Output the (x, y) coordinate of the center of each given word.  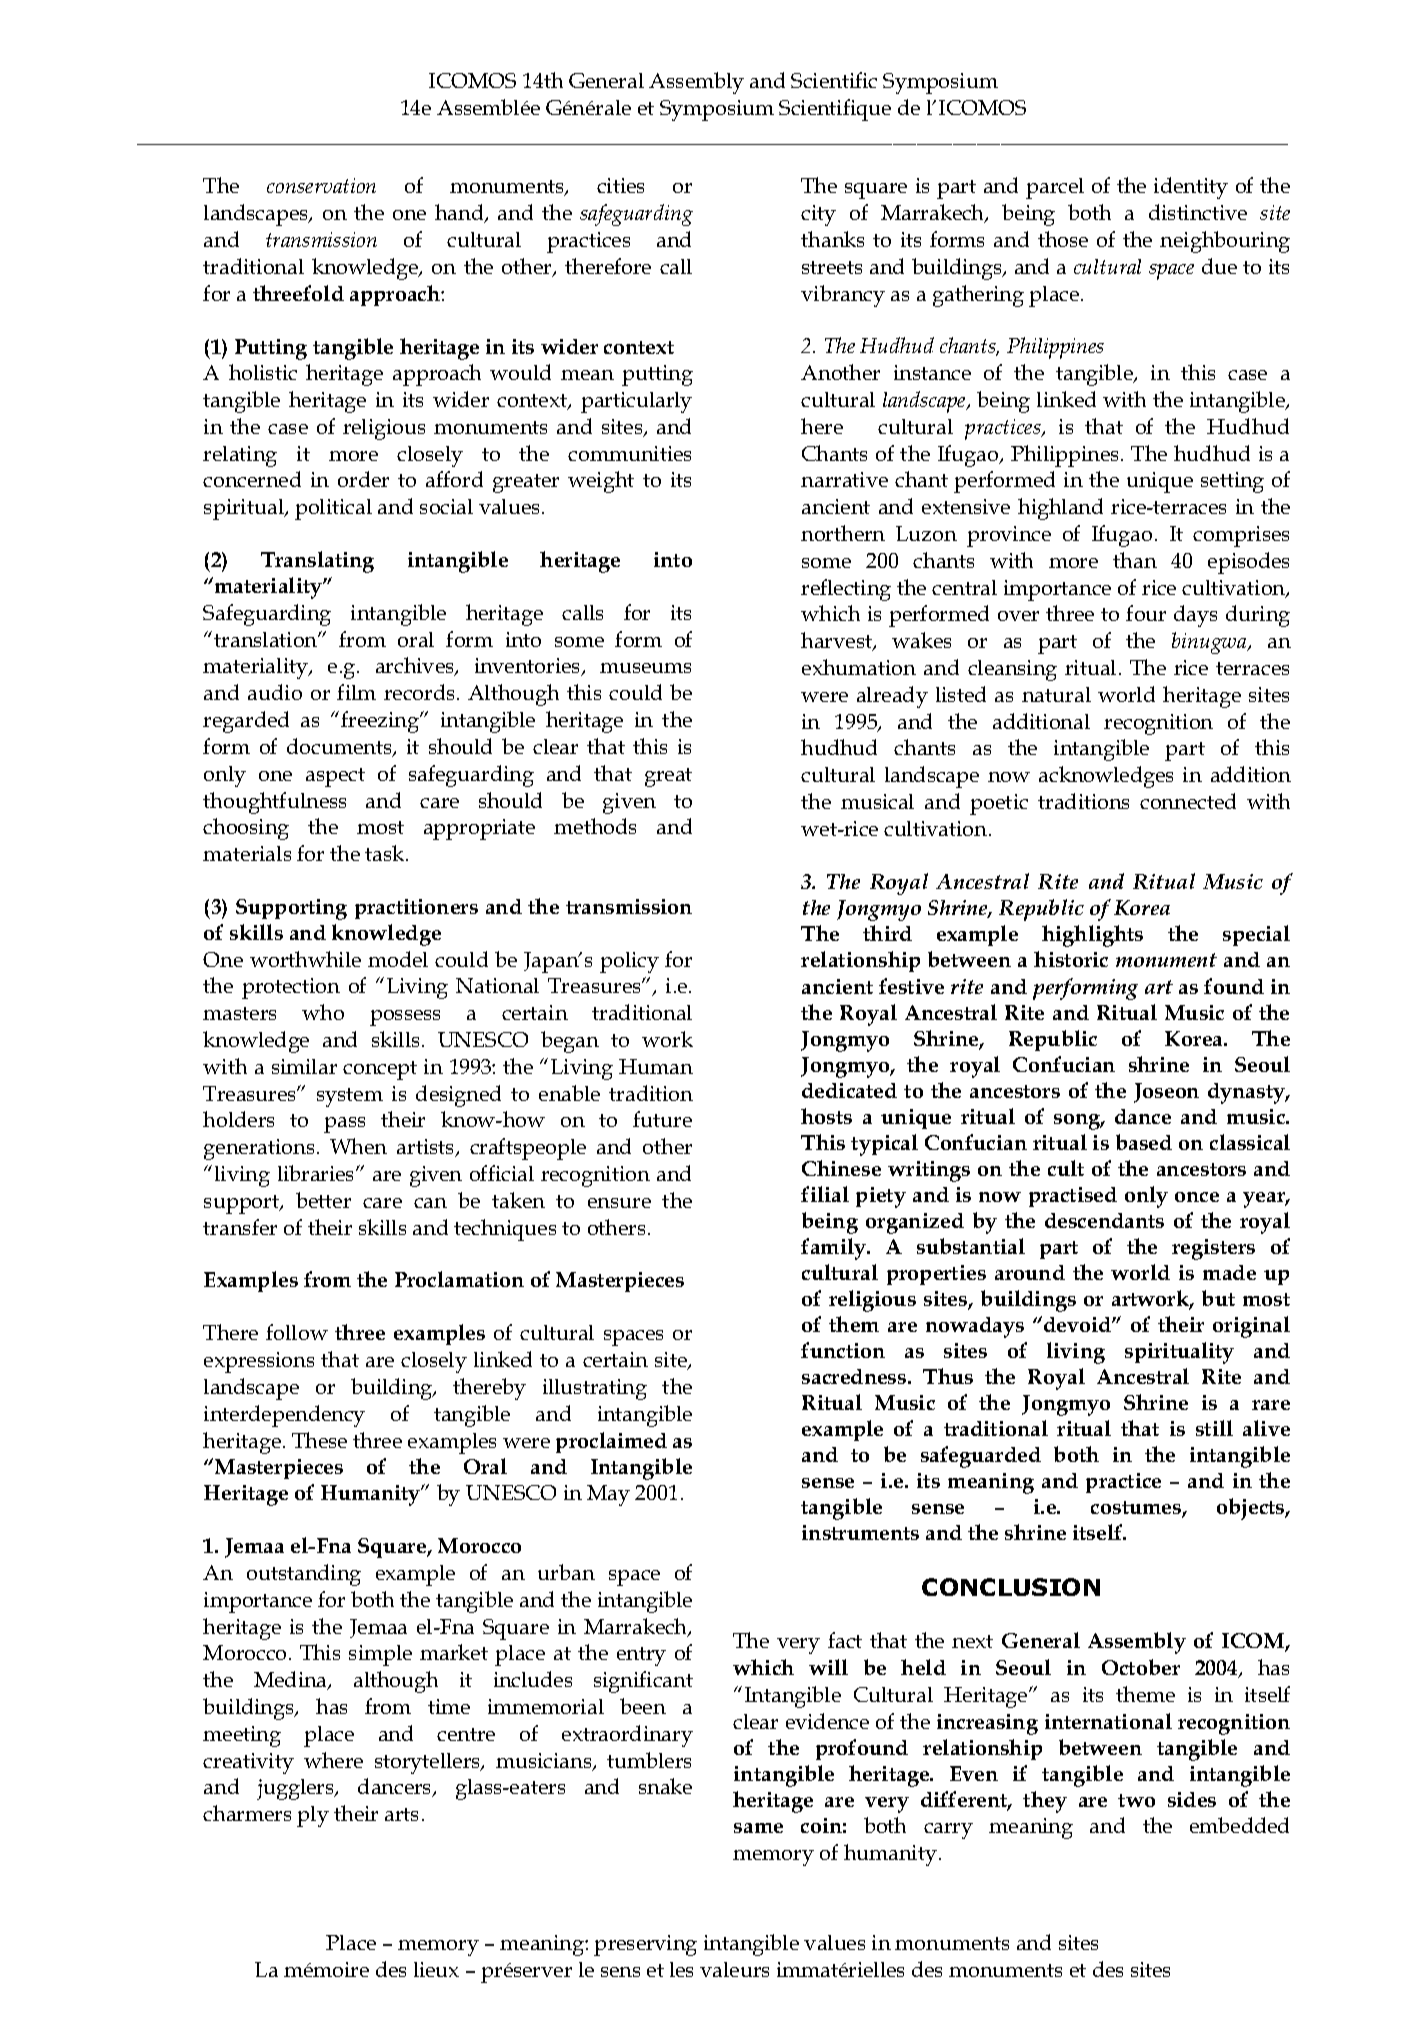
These (319, 1440)
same (758, 1828)
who (323, 1012)
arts (401, 1814)
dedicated (849, 1090)
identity (1191, 188)
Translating (317, 562)
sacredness (855, 1376)
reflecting (846, 590)
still (1214, 1428)
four (1146, 613)
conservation (321, 185)
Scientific (834, 80)
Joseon (1166, 1093)
